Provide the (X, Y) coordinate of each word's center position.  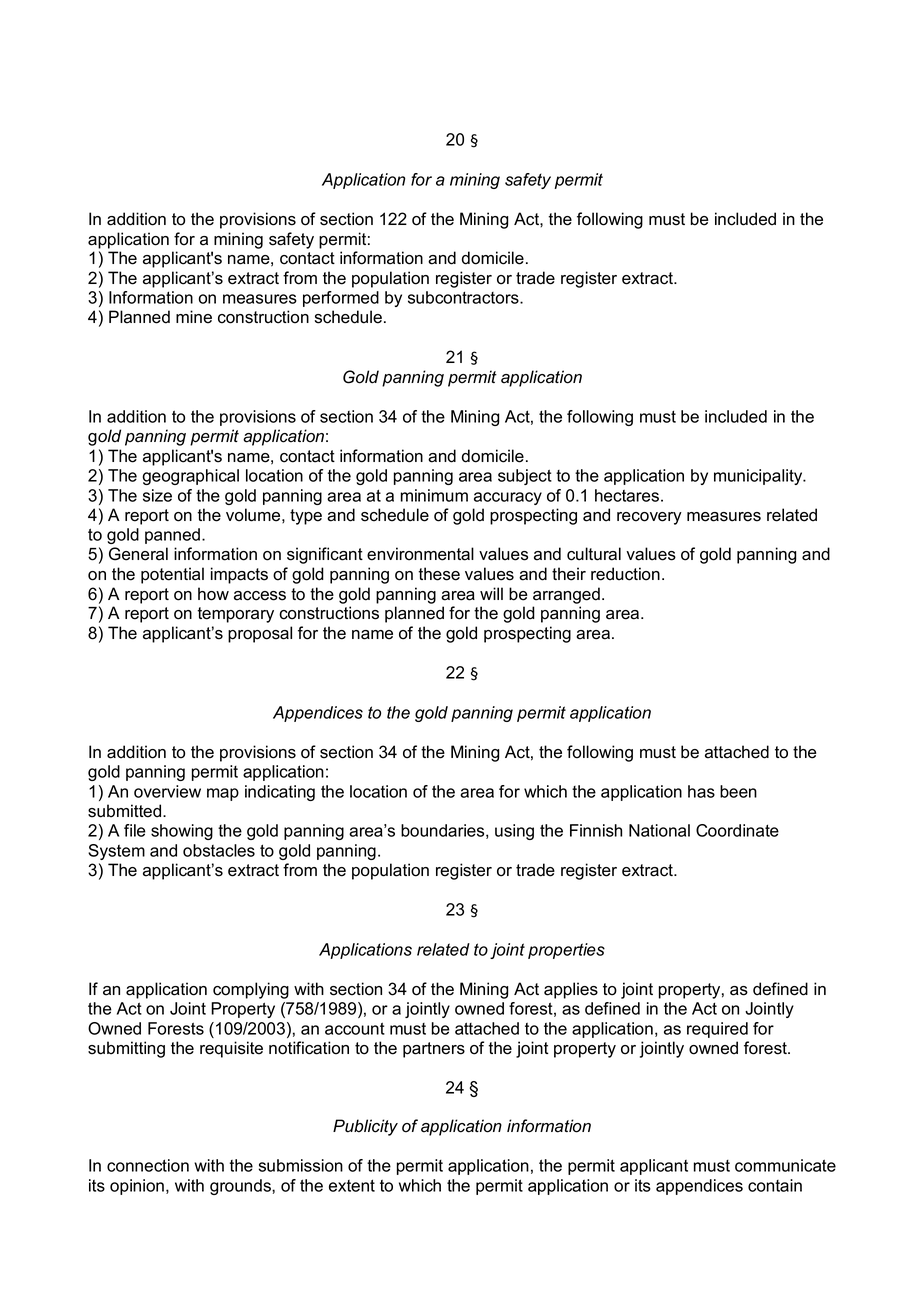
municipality (759, 477)
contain (775, 1185)
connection (148, 1165)
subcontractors (464, 297)
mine (194, 317)
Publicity (365, 1127)
